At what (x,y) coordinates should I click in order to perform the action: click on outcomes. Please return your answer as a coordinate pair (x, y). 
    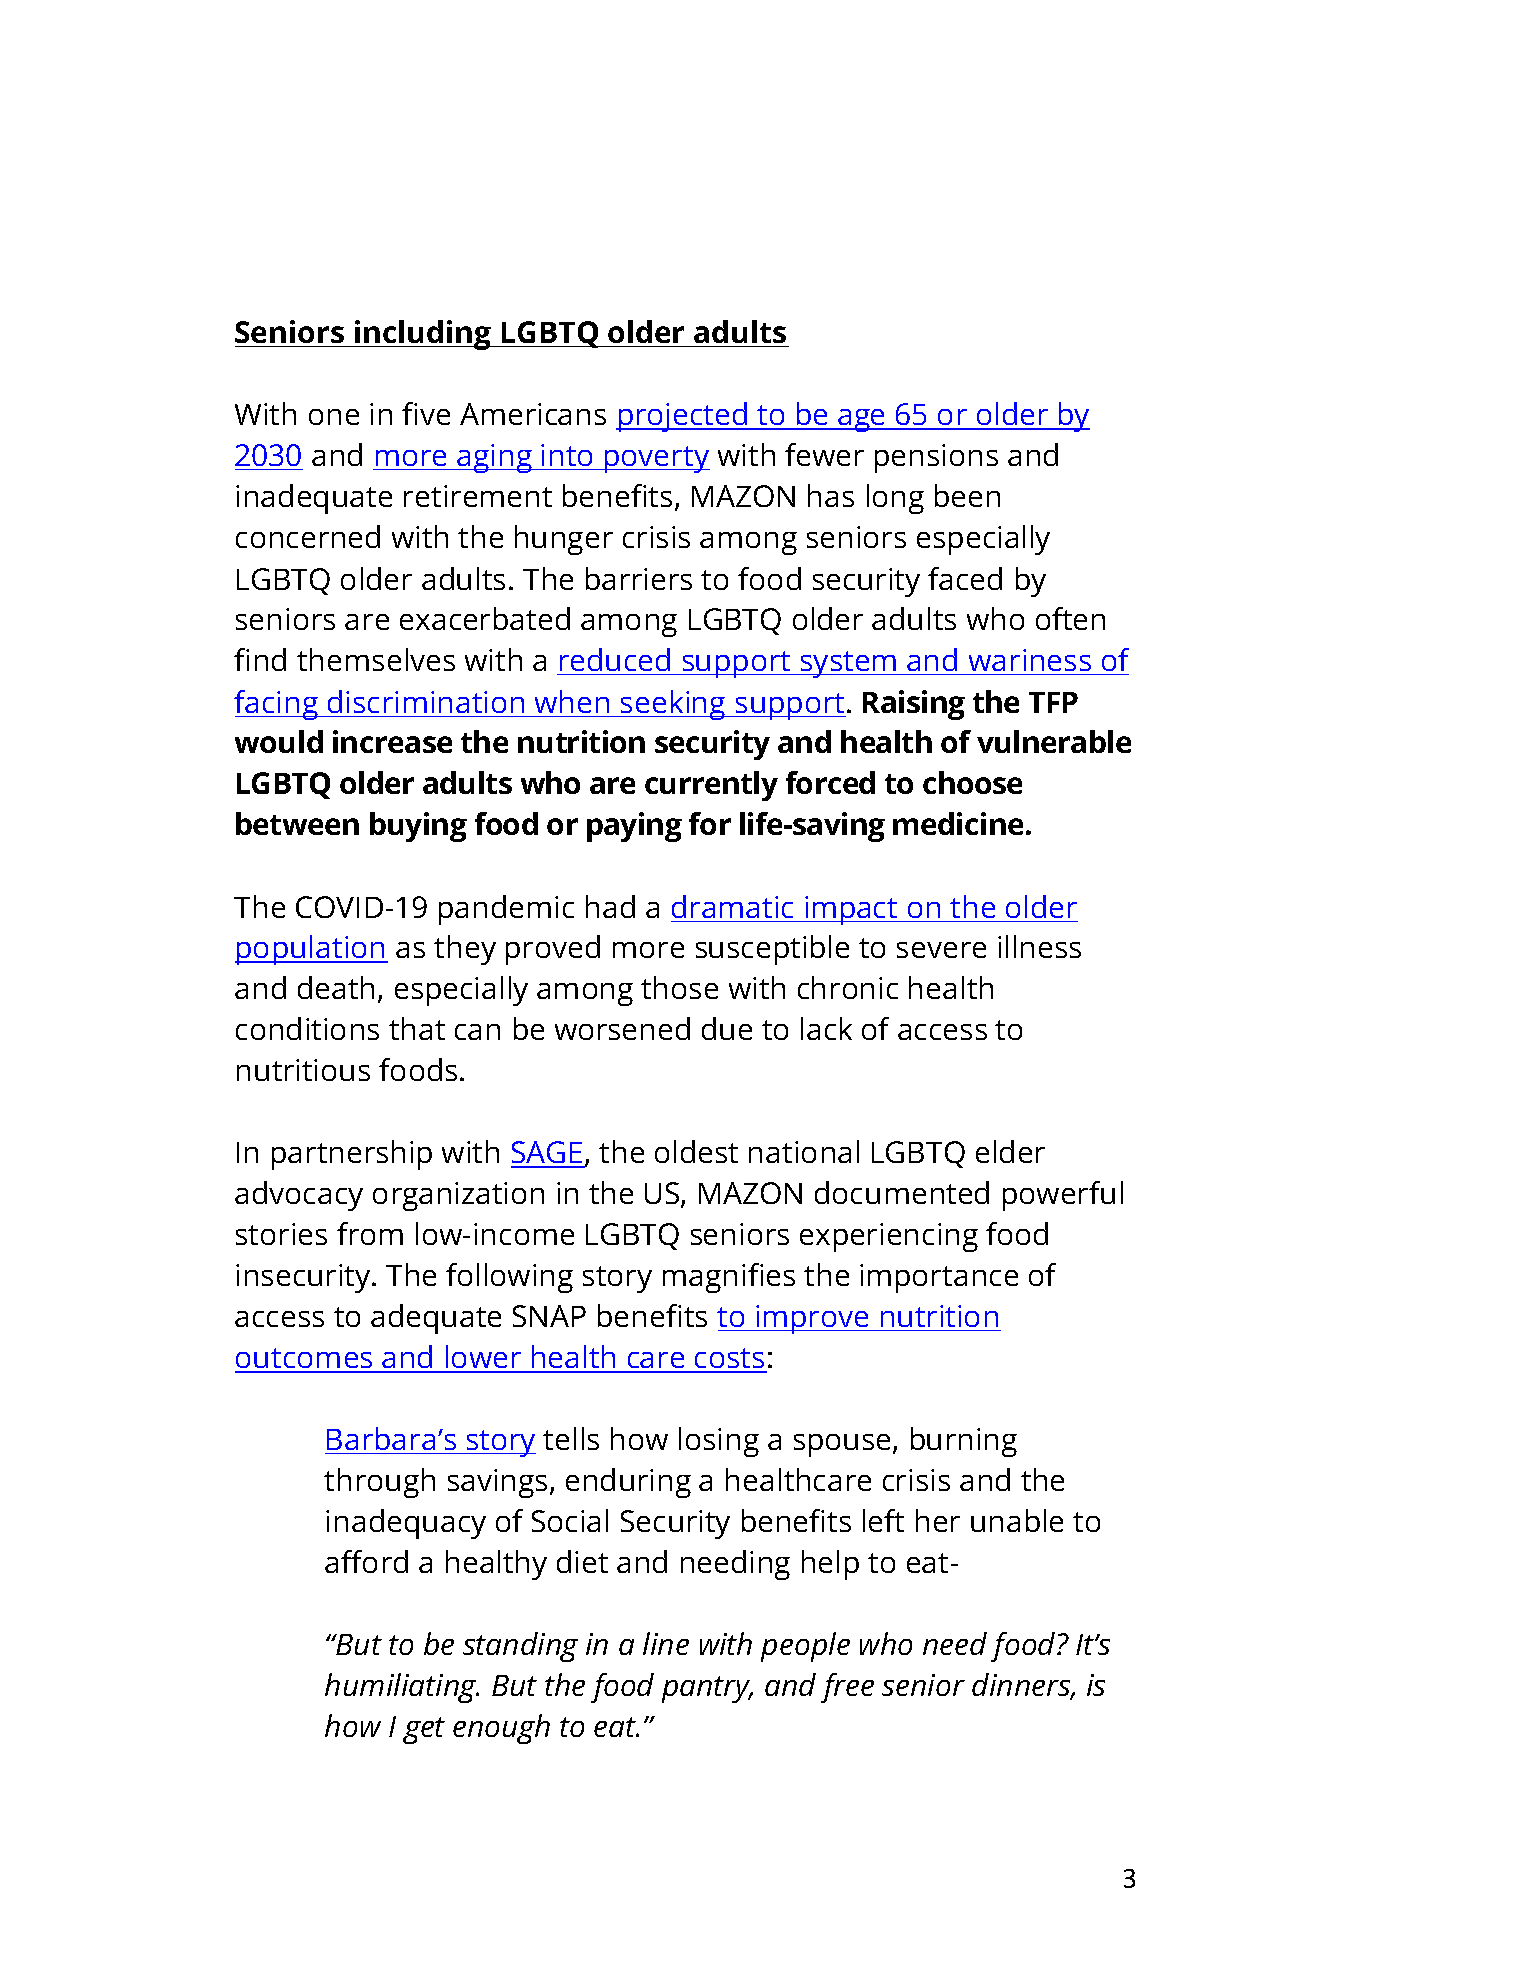
    Looking at the image, I should click on (305, 1360).
